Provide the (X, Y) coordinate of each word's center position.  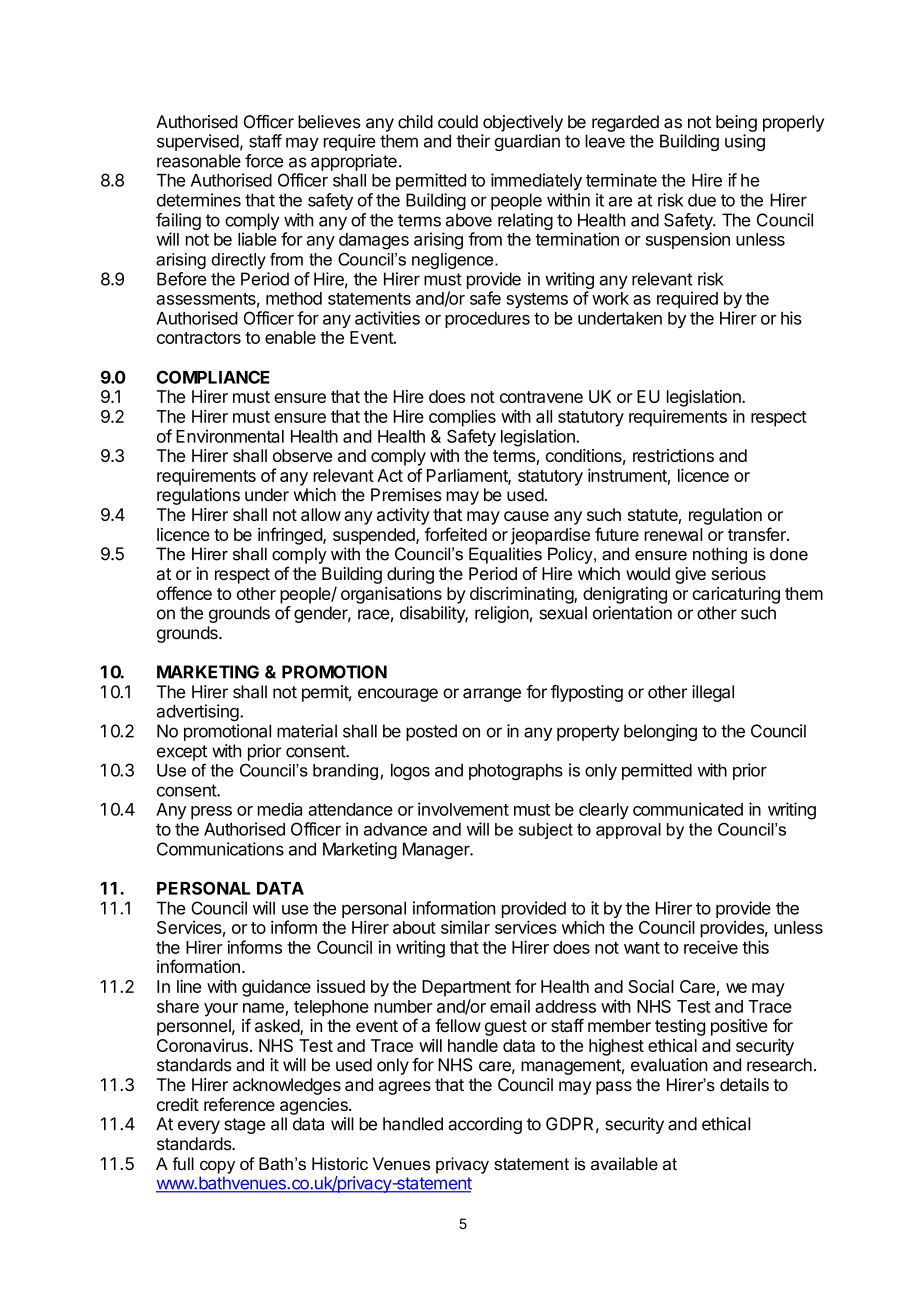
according (485, 1125)
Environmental (230, 436)
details (744, 1085)
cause (526, 516)
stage (244, 1126)
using (745, 142)
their (473, 141)
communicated (688, 809)
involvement (463, 809)
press (211, 812)
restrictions (673, 455)
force (264, 161)
